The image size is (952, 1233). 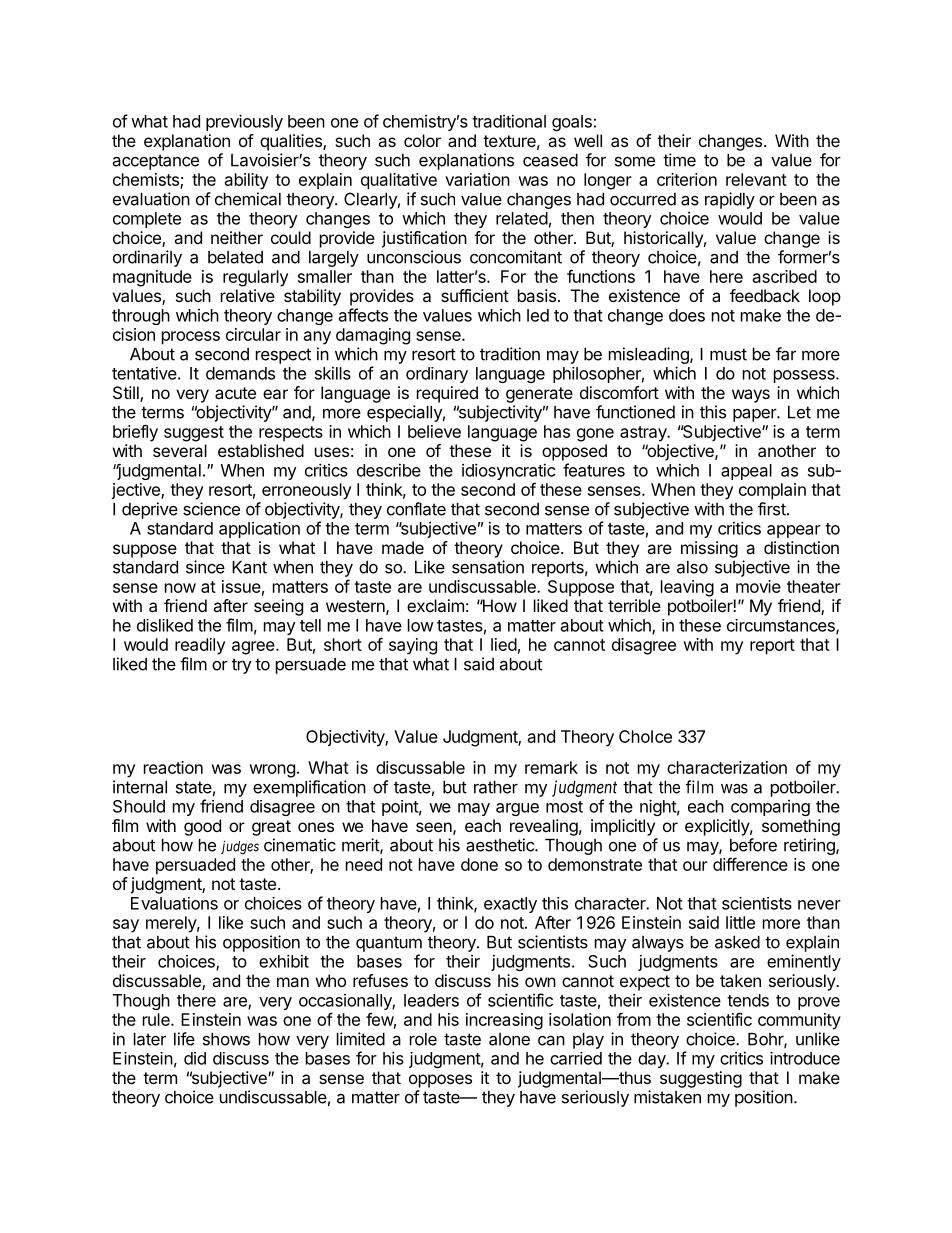 I want to click on exclaim, so click(x=435, y=605).
